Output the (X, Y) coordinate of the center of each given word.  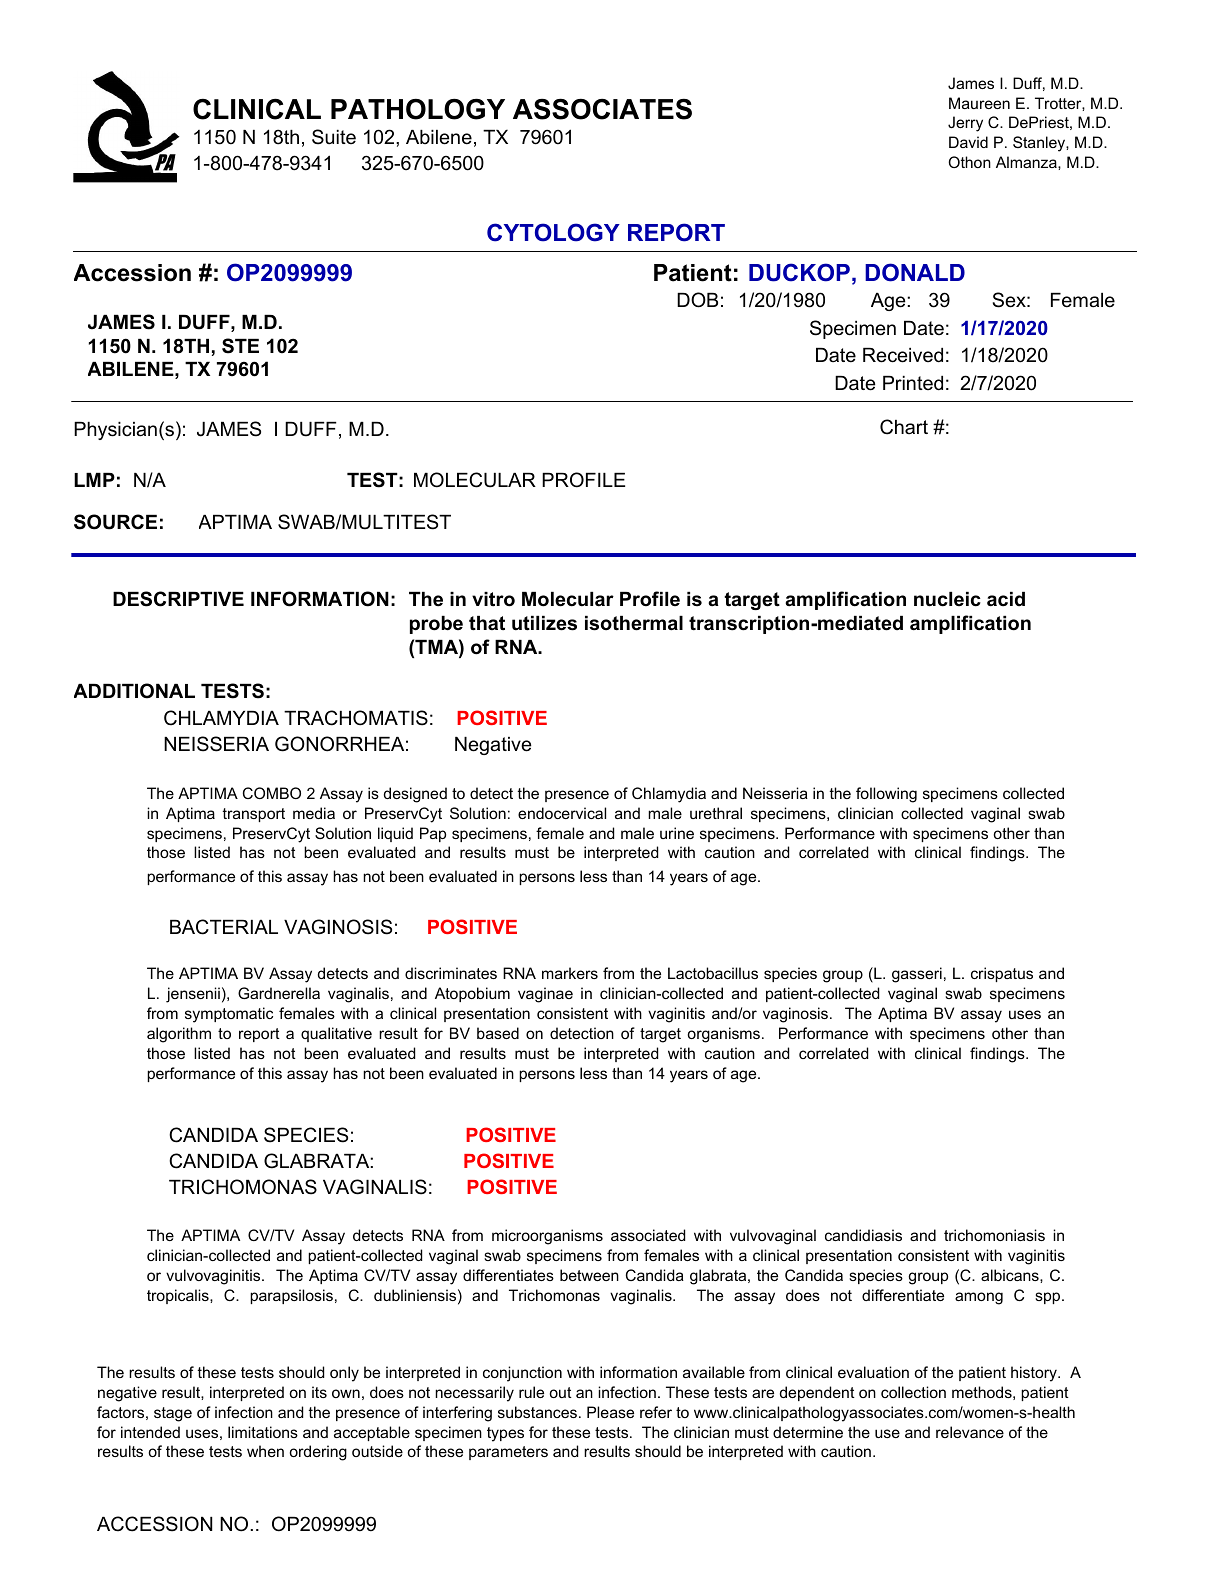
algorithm (179, 1035)
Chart (904, 427)
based (498, 1033)
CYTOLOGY (553, 232)
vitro (493, 599)
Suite (334, 137)
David (968, 142)
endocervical (562, 813)
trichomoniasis (994, 1235)
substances (537, 1412)
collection (913, 1392)
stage (173, 1414)
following (886, 795)
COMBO (272, 793)
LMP (94, 480)
